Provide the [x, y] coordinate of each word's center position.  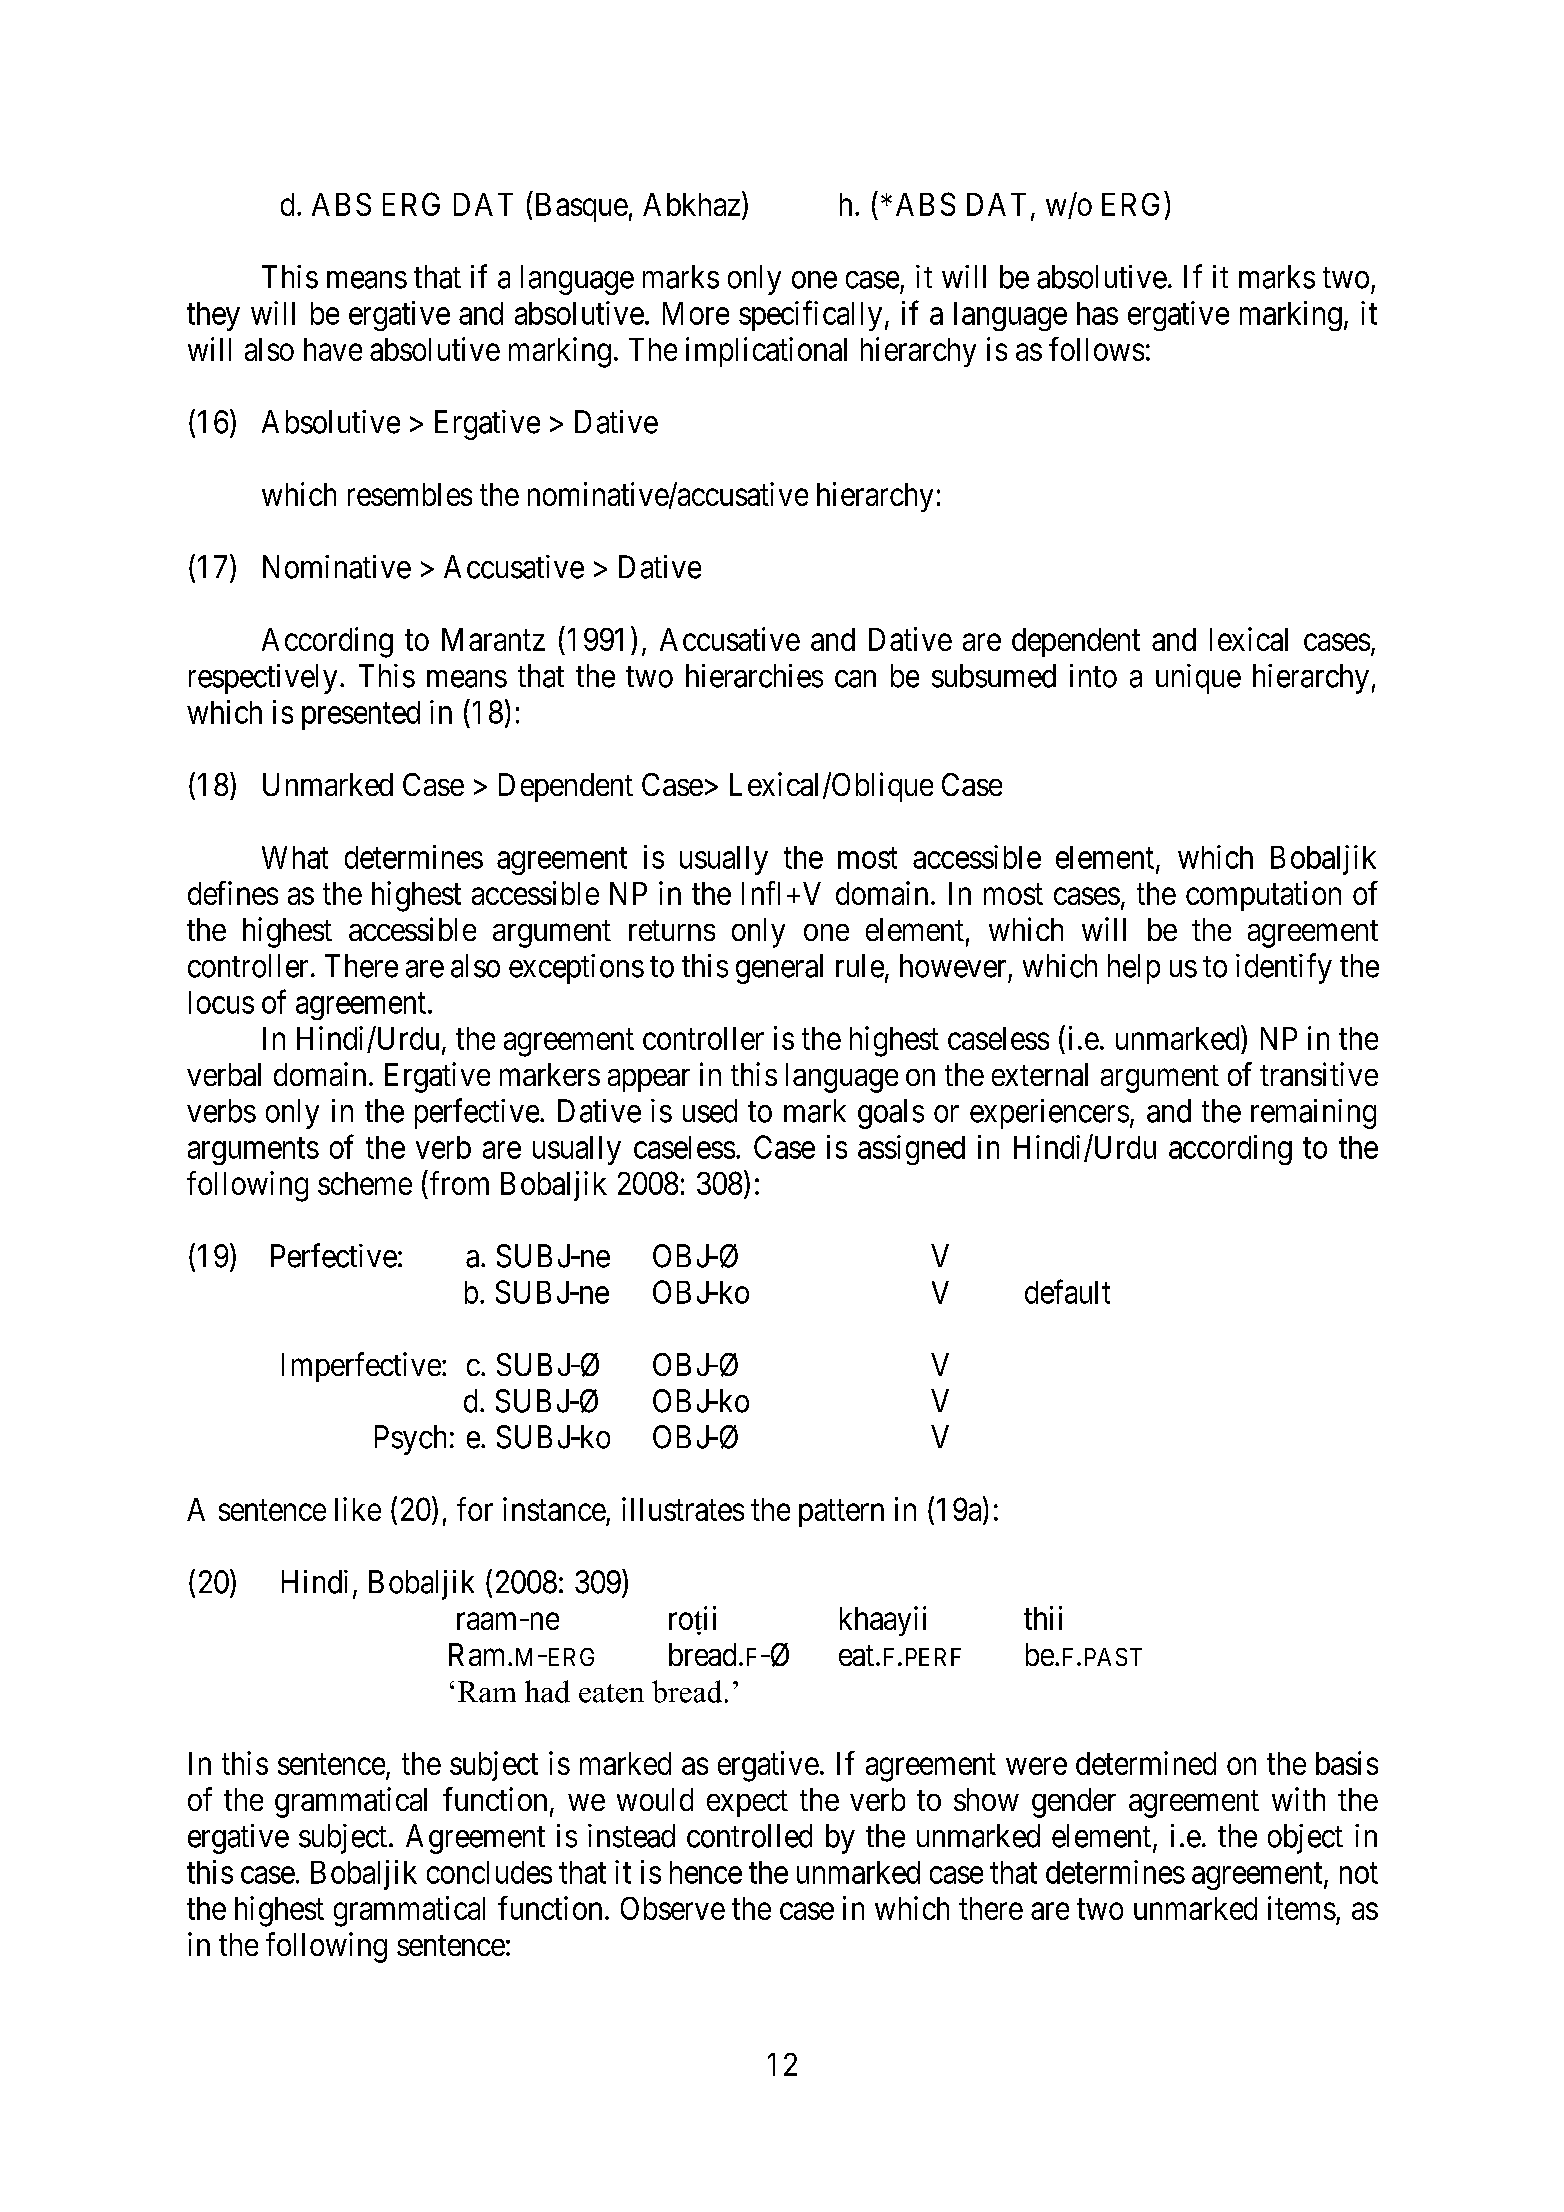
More [696, 313]
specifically [810, 315]
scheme [365, 1183]
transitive [1319, 1074]
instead [631, 1836]
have [333, 349]
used [710, 1111]
